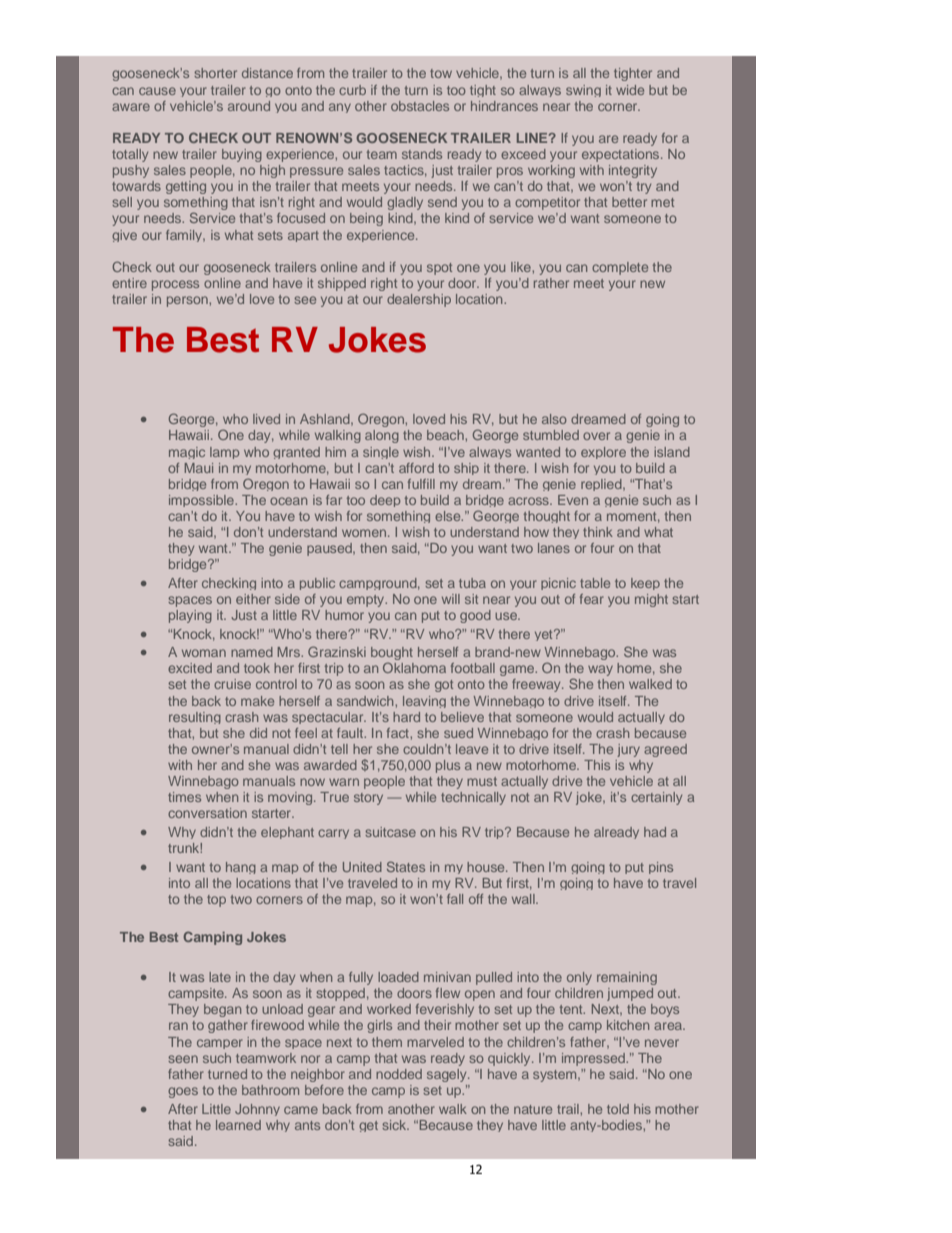  I want to click on goes, so click(183, 1092).
